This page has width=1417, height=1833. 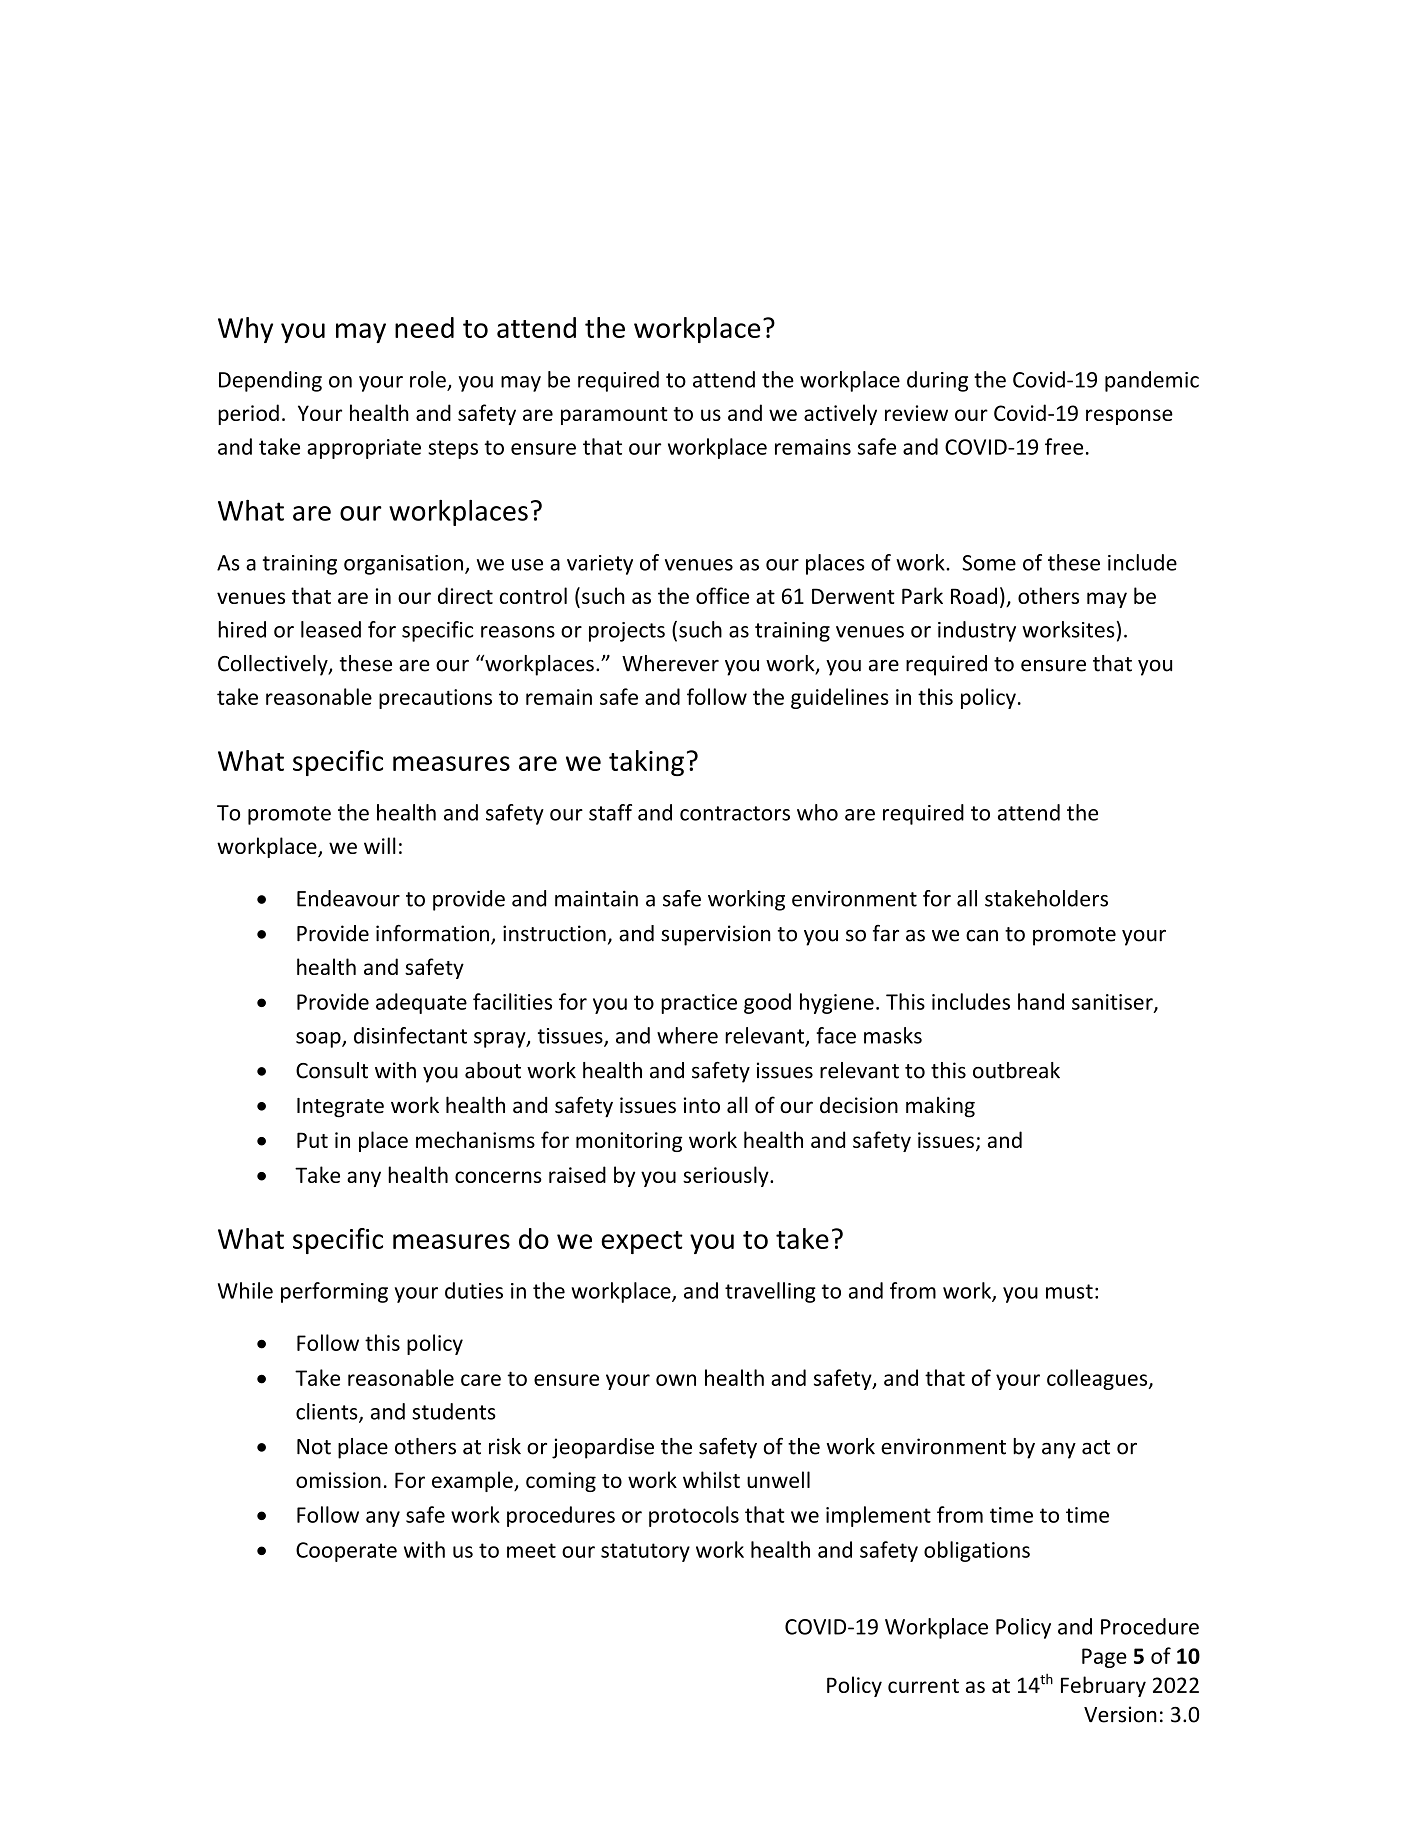 What do you see at coordinates (428, 379) in the page?
I see `role` at bounding box center [428, 379].
